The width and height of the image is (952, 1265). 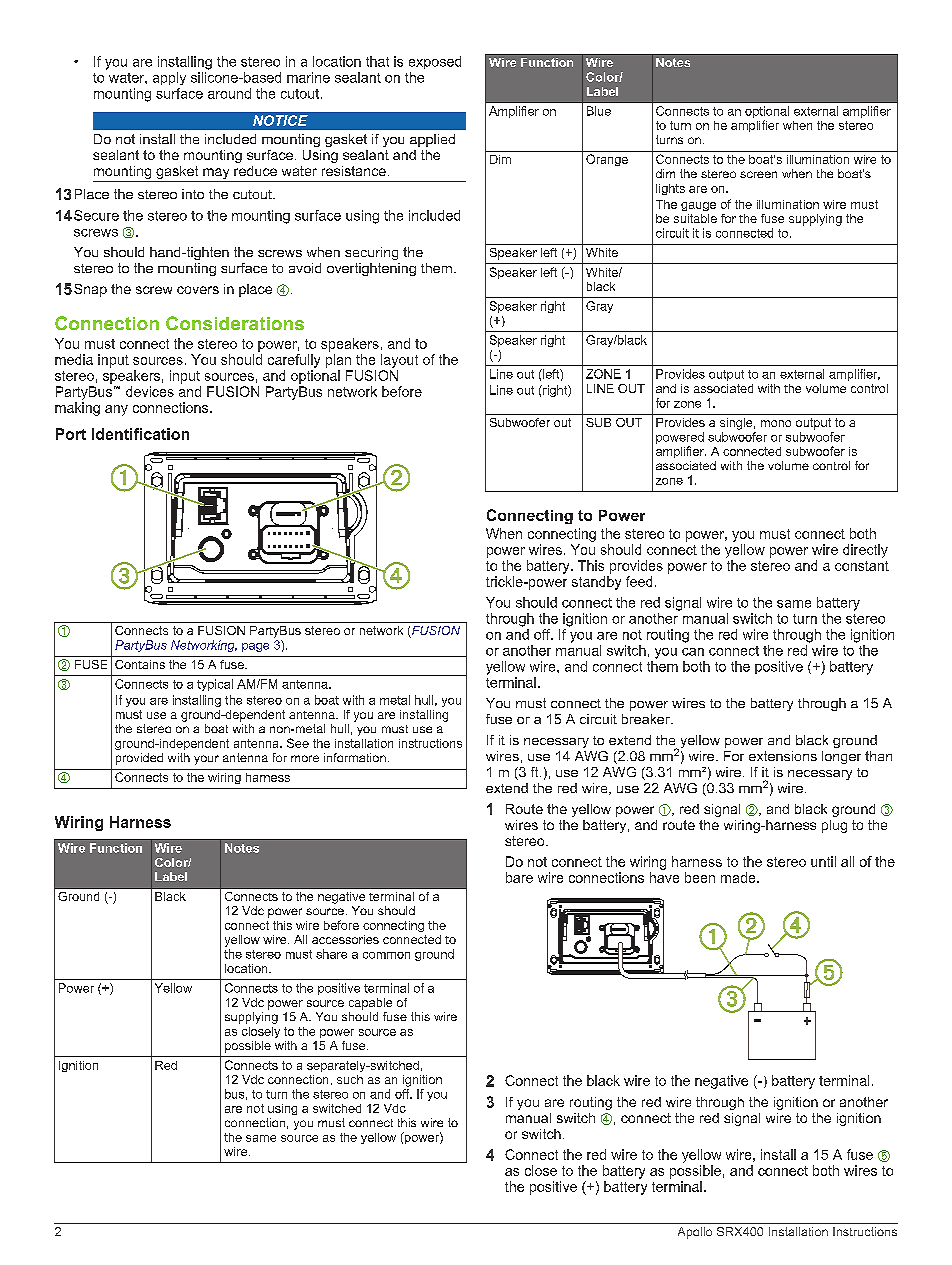 What do you see at coordinates (695, 1233) in the image?
I see `Apollo` at bounding box center [695, 1233].
